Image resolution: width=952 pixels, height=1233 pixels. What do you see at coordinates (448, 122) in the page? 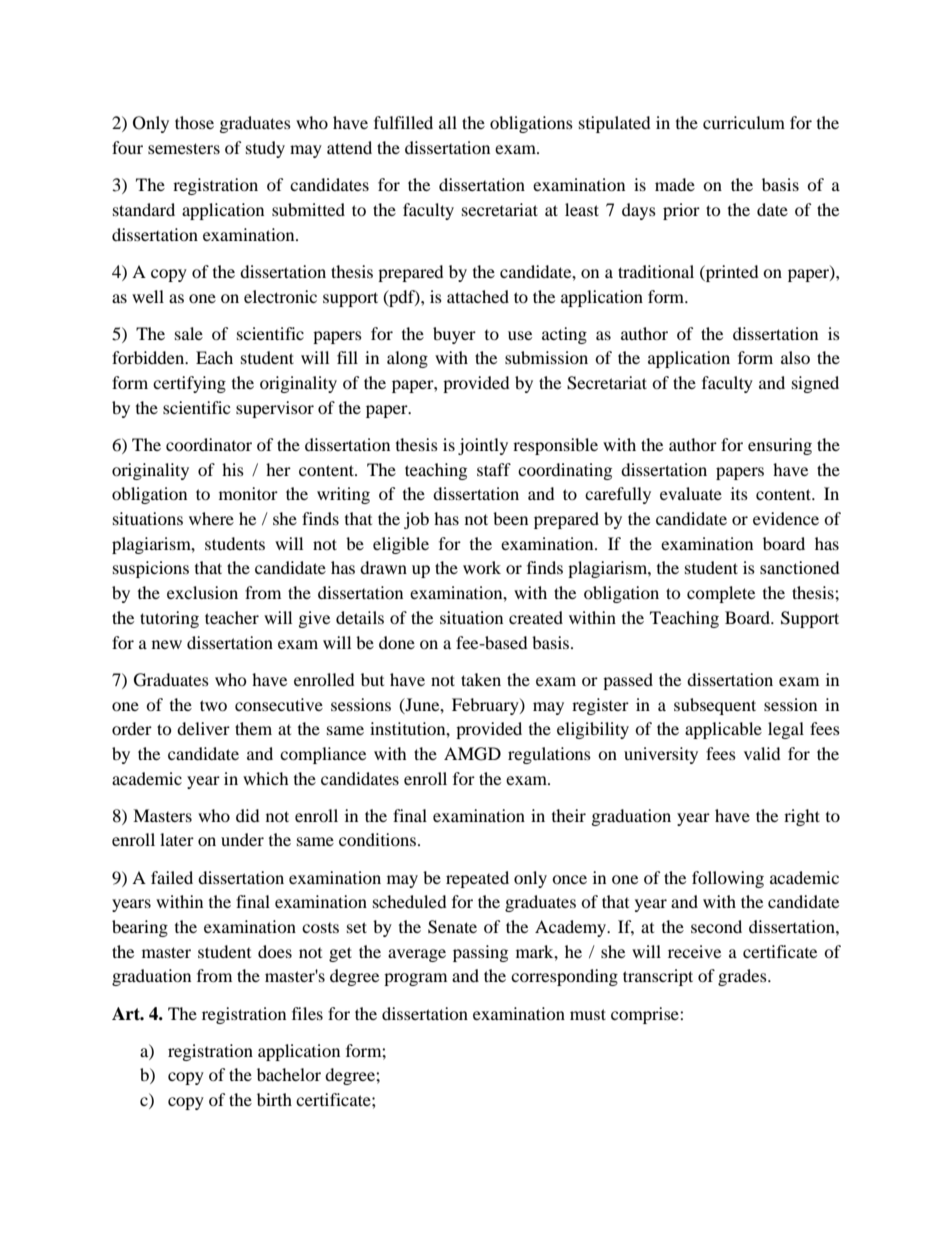
I see `all` at bounding box center [448, 122].
